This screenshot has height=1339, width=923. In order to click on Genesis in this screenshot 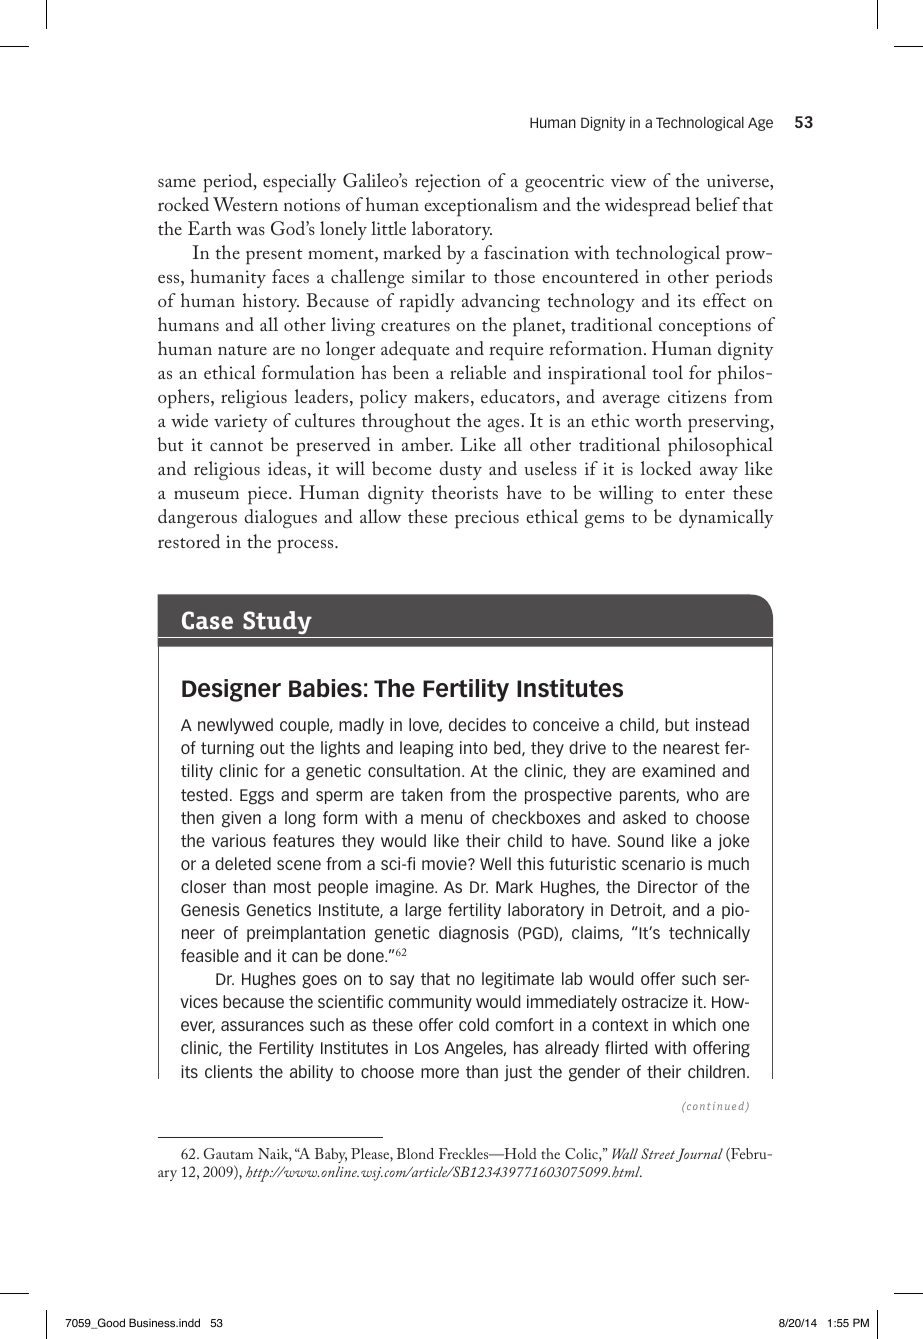, I will do `click(210, 909)`.
